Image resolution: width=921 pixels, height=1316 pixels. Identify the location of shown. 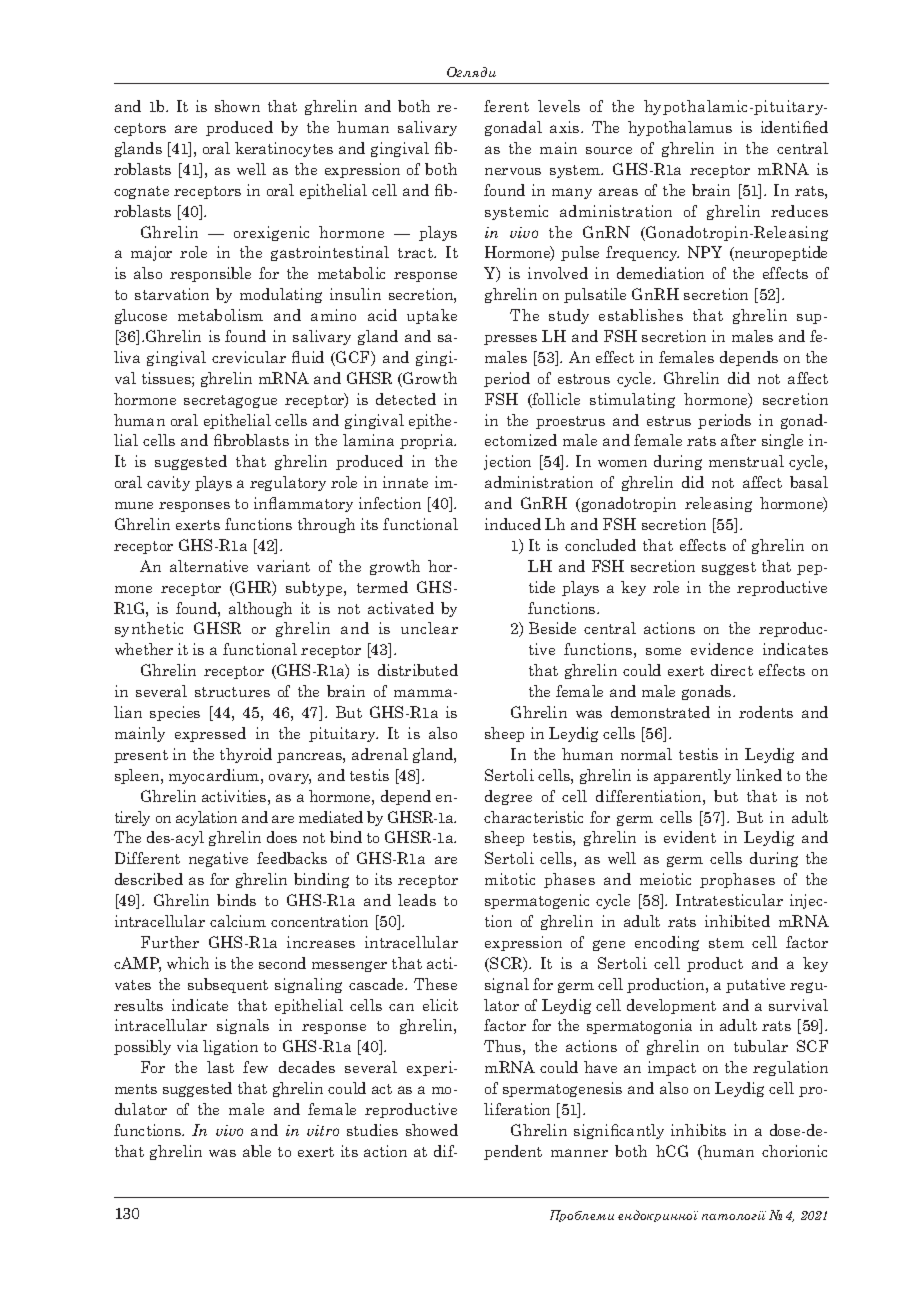
(237, 106).
